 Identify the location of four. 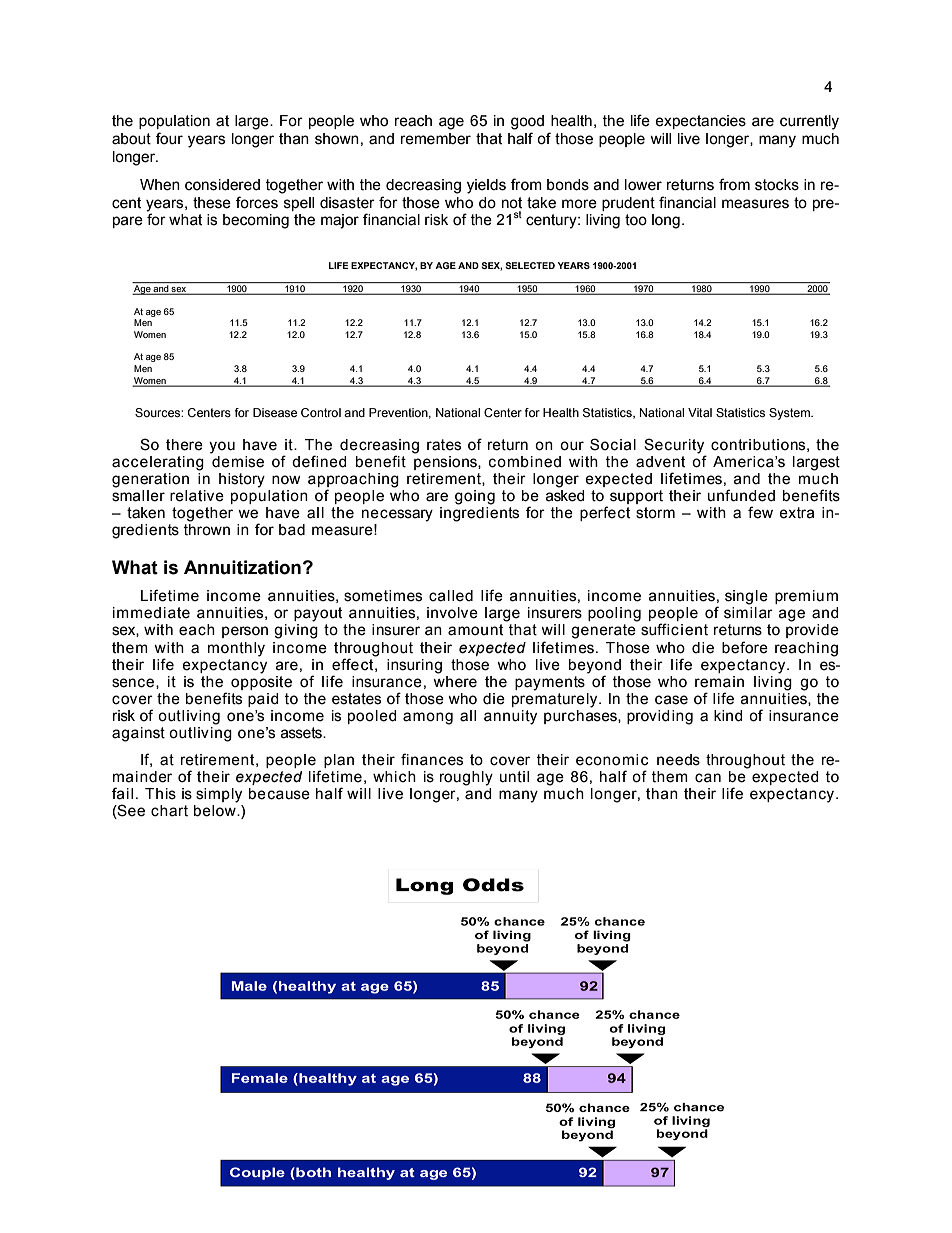
(169, 138).
